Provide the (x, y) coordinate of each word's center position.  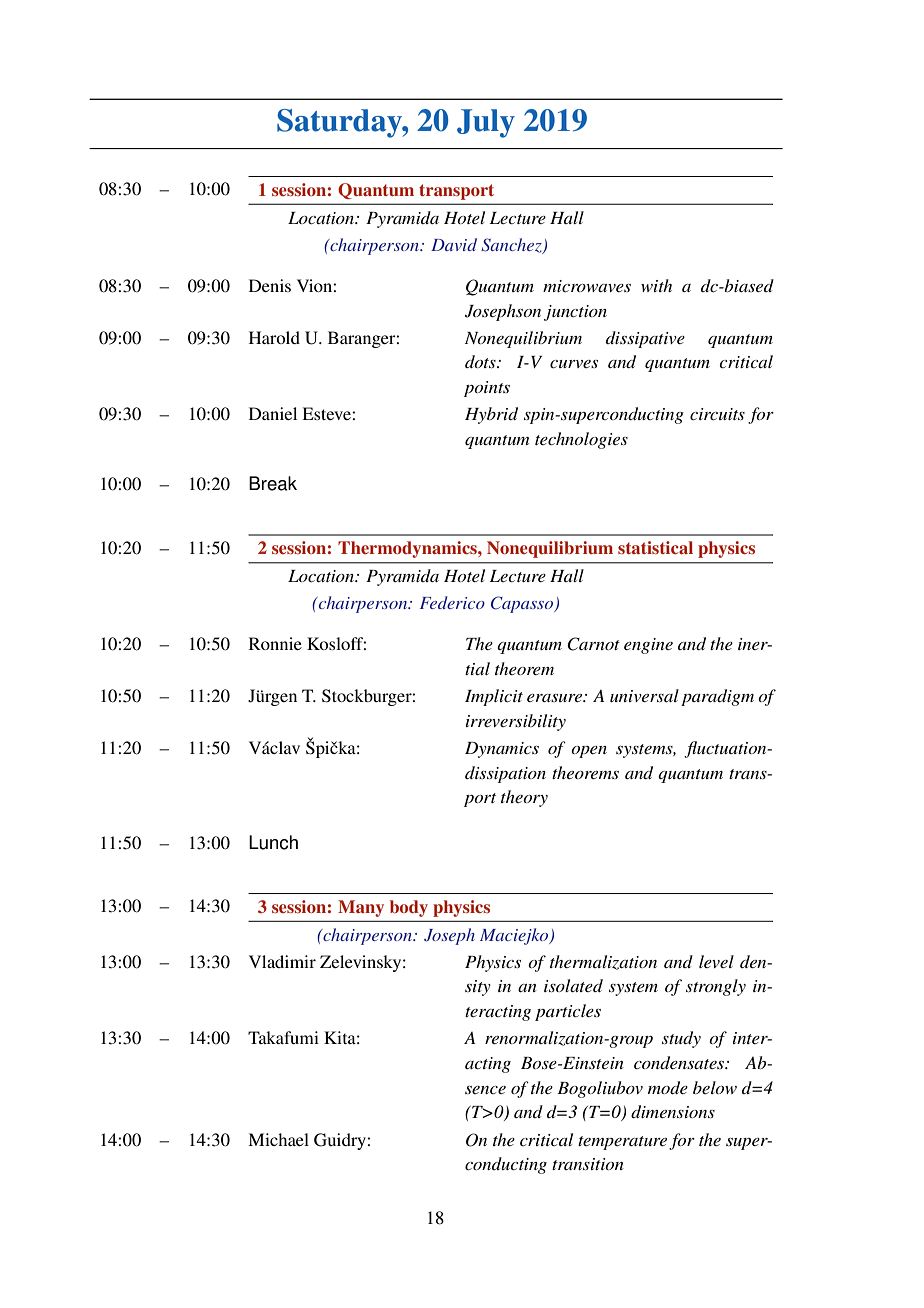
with (656, 285)
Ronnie (275, 643)
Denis (270, 285)
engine (648, 646)
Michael (278, 1139)
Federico (452, 602)
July (486, 123)
